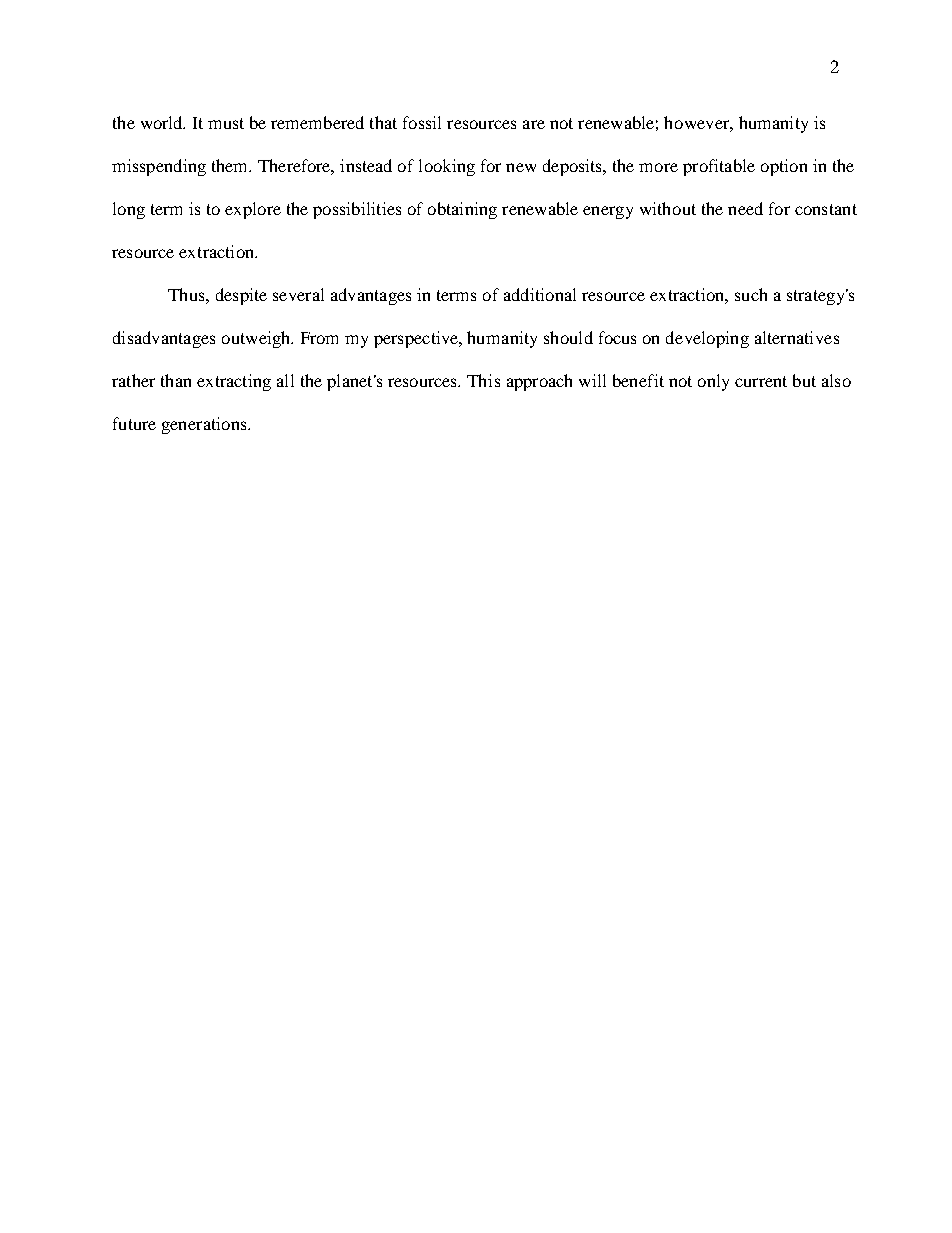 This screenshot has height=1233, width=952. What do you see at coordinates (226, 123) in the screenshot?
I see `must` at bounding box center [226, 123].
